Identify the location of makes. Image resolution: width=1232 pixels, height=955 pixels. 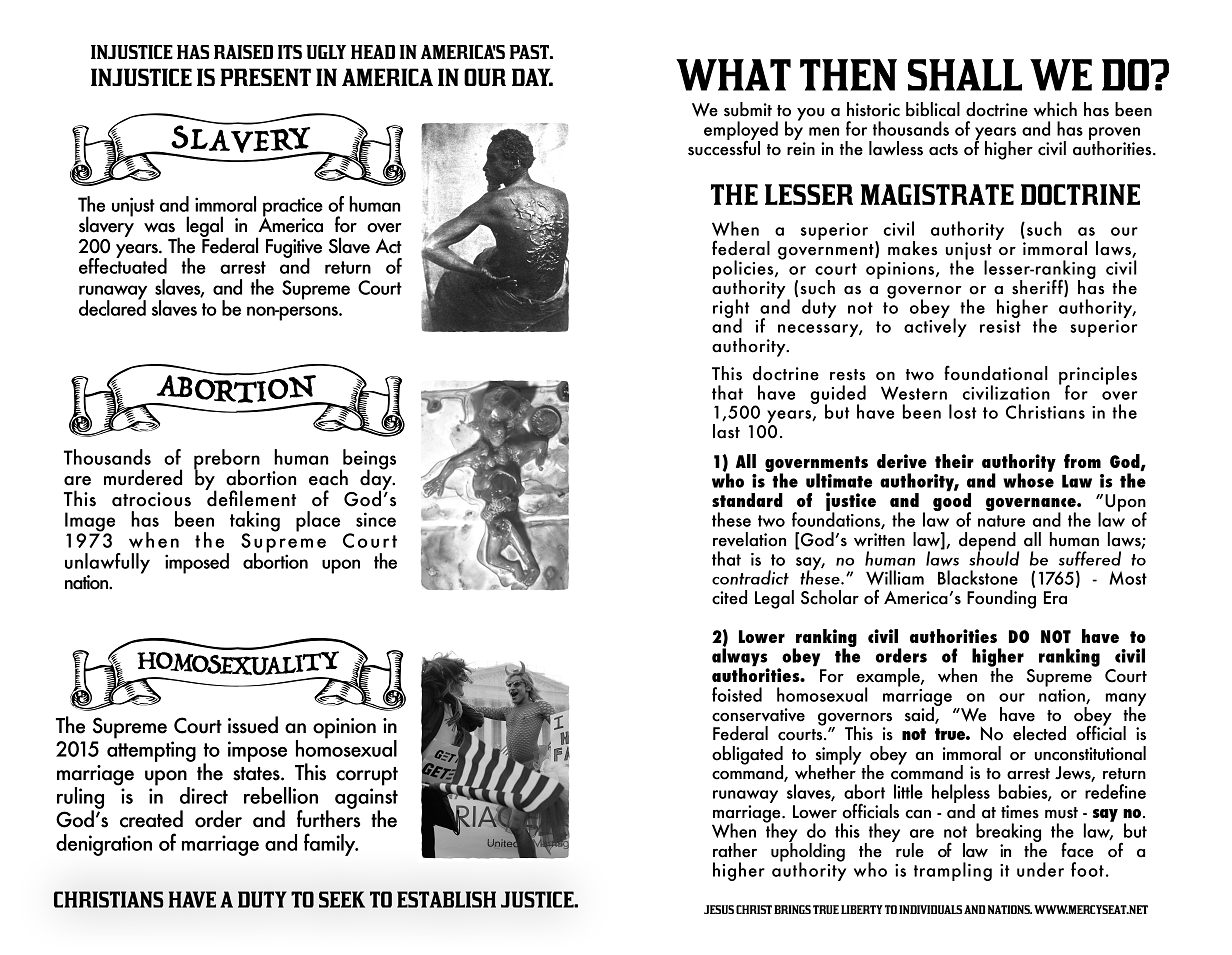
(913, 248).
